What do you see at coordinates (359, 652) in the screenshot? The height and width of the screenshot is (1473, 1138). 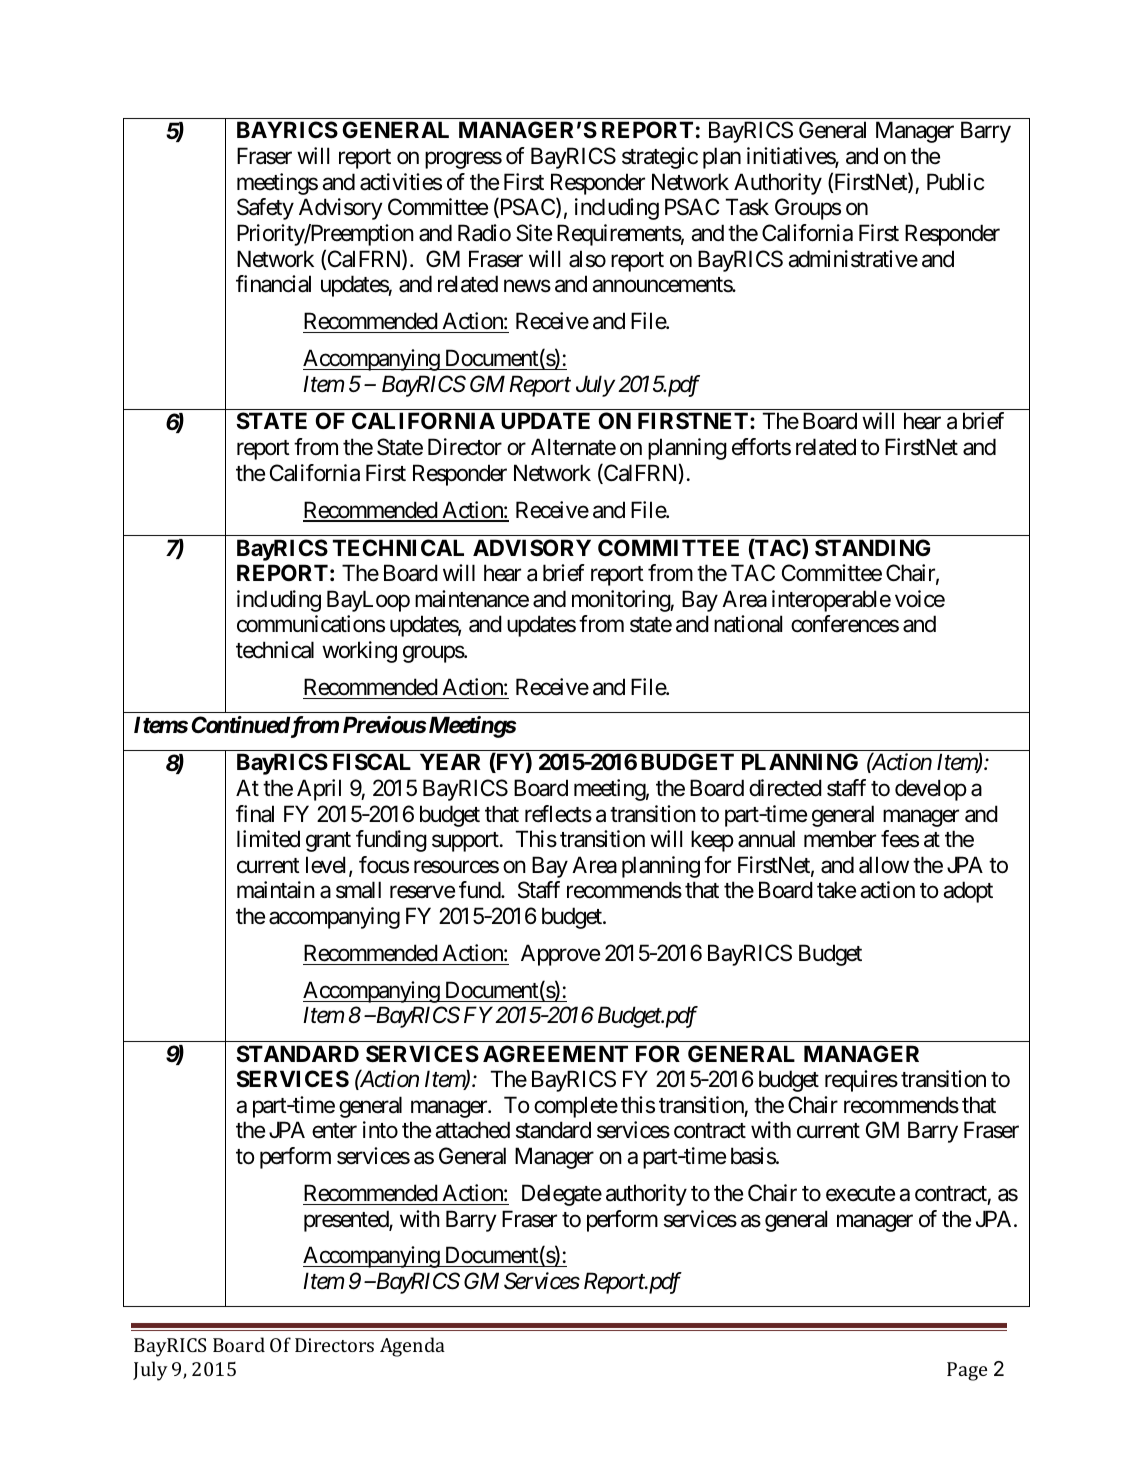 I see `working` at bounding box center [359, 652].
